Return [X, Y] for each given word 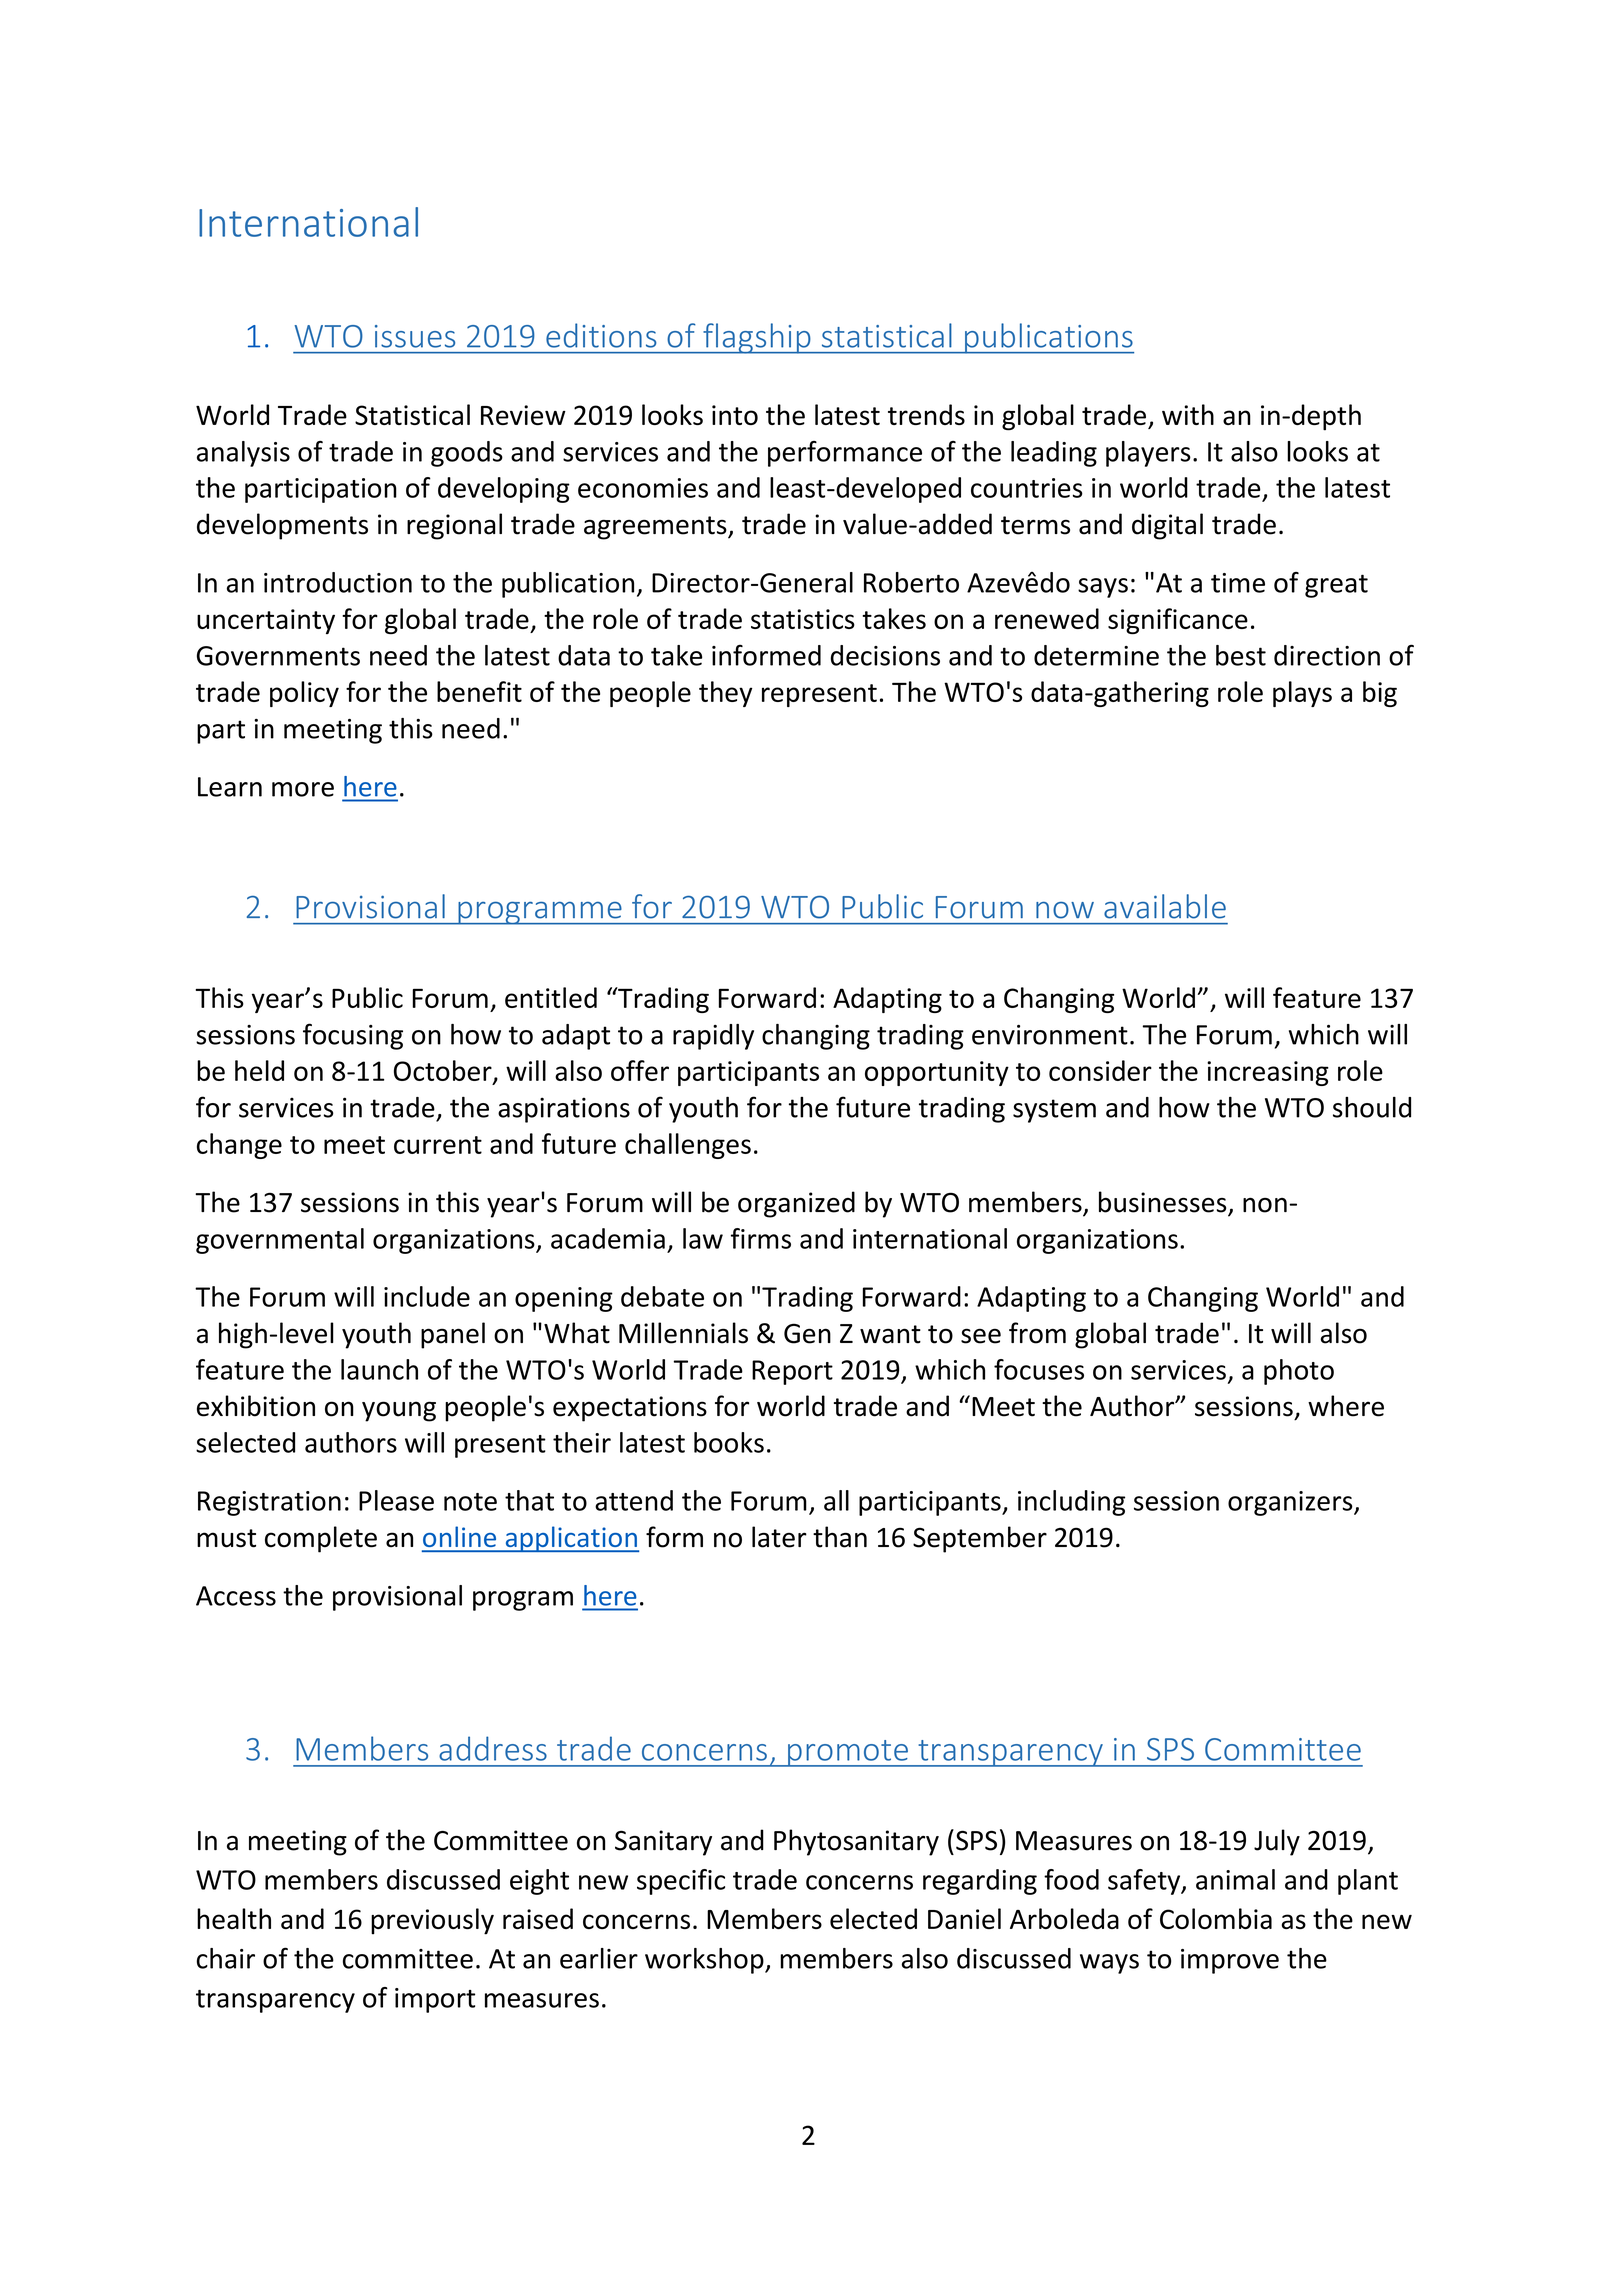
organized [796, 1204]
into [735, 415]
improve [1230, 1961]
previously [432, 1921]
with [1188, 414]
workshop [705, 1961]
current [438, 1145]
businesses [1164, 1203]
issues [415, 336]
